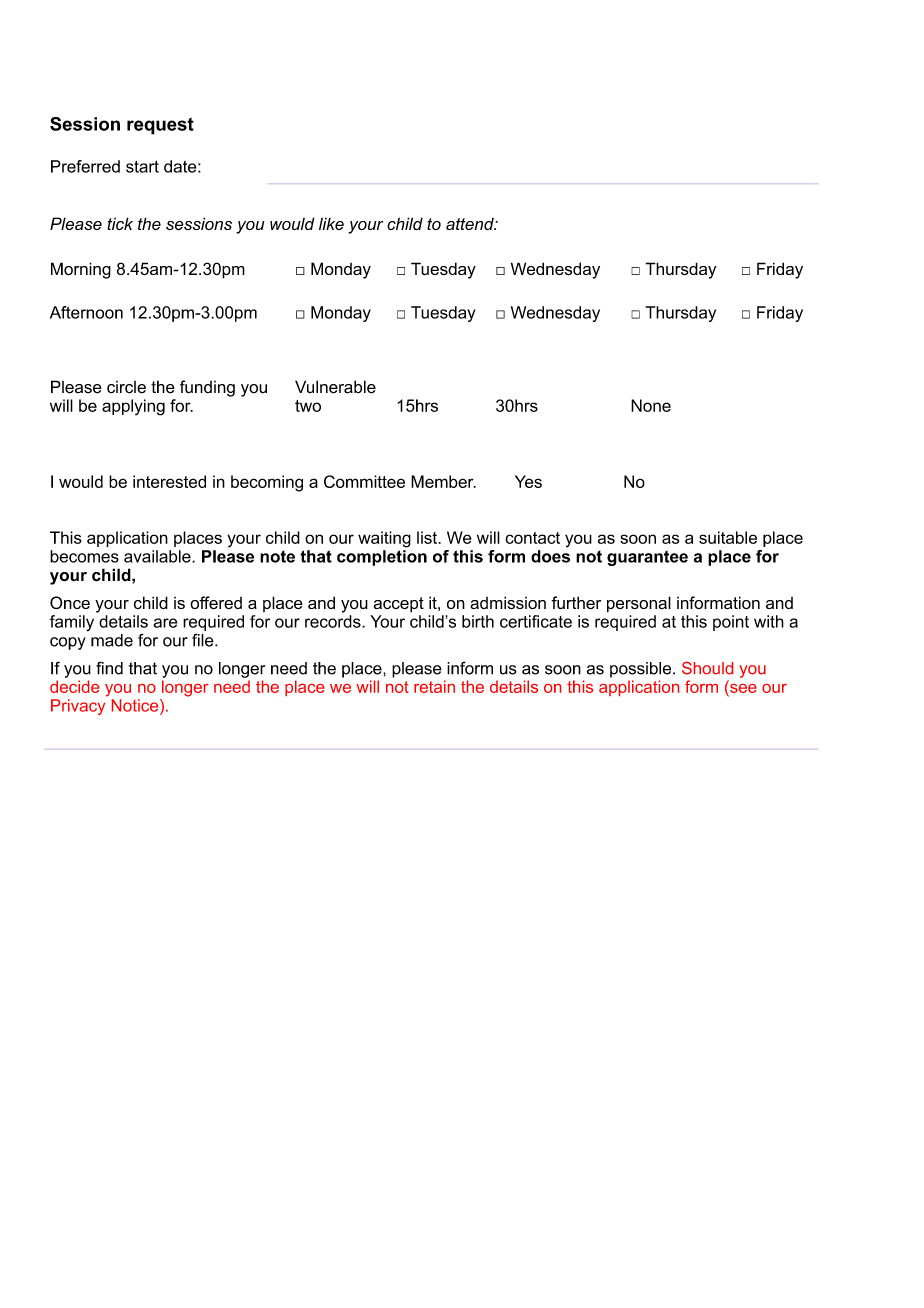 Image resolution: width=924 pixels, height=1308 pixels. What do you see at coordinates (160, 126) in the screenshot?
I see `request` at bounding box center [160, 126].
